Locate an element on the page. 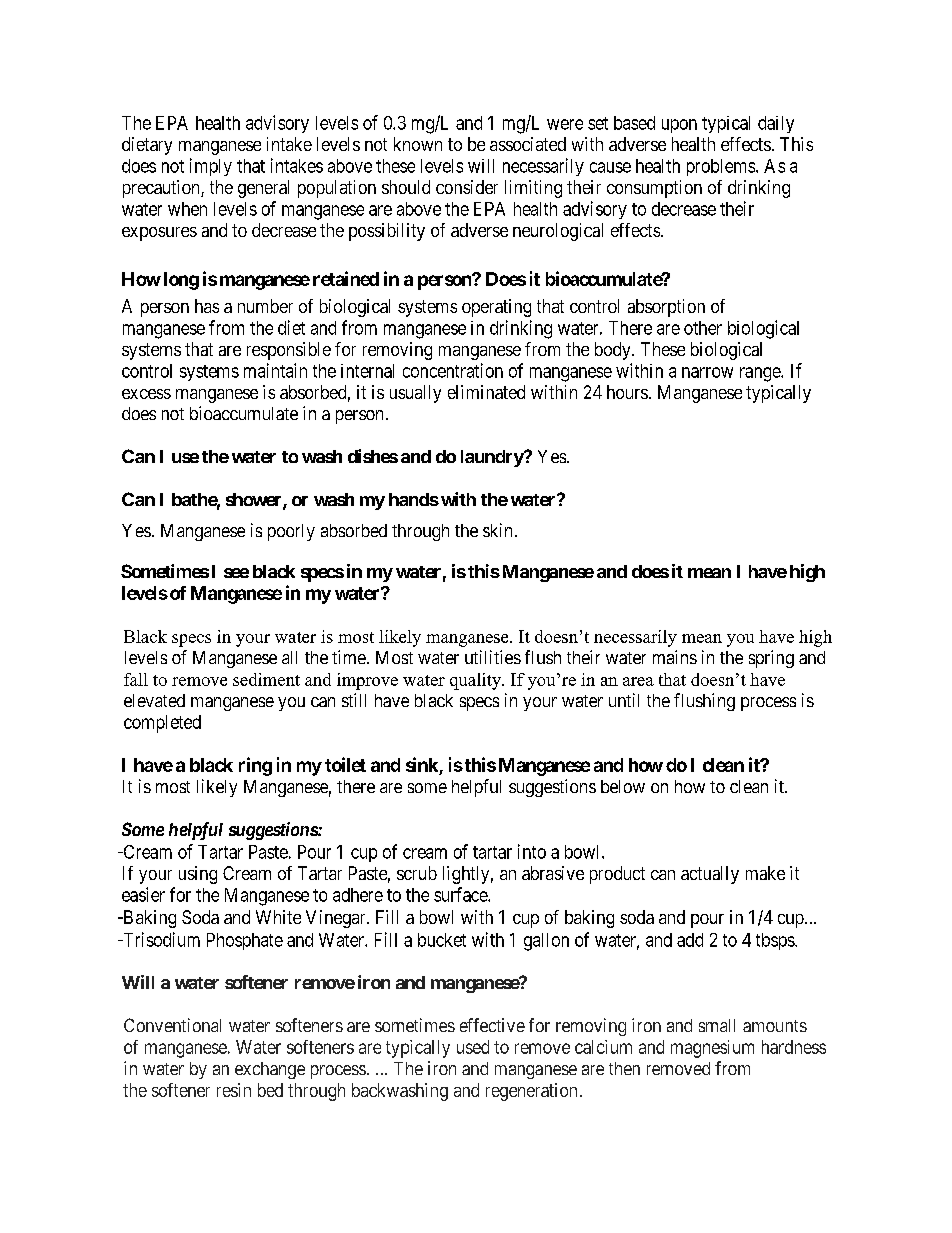 Image resolution: width=952 pixels, height=1233 pixels. mains is located at coordinates (675, 657).
